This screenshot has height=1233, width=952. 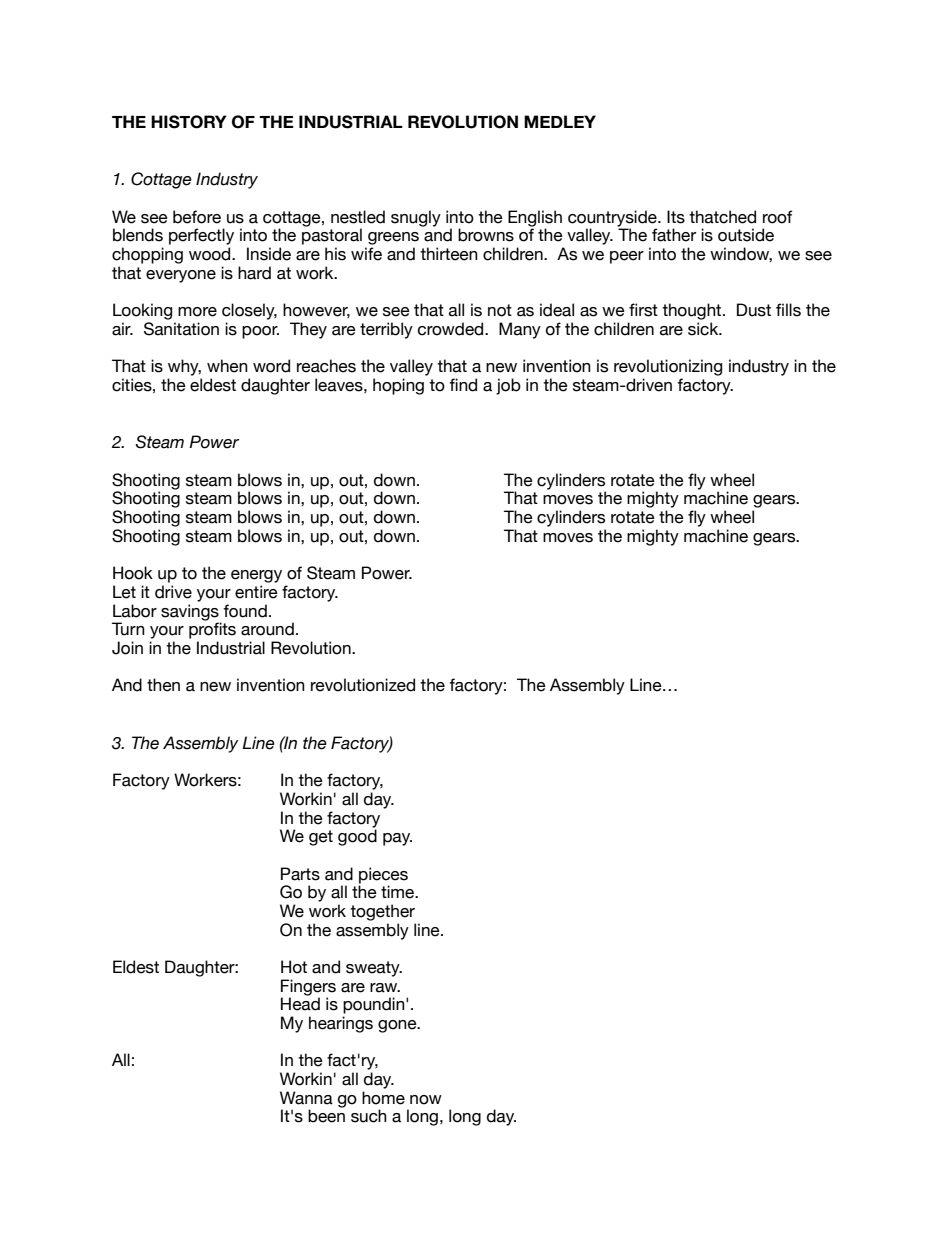 I want to click on pay, so click(x=397, y=839).
